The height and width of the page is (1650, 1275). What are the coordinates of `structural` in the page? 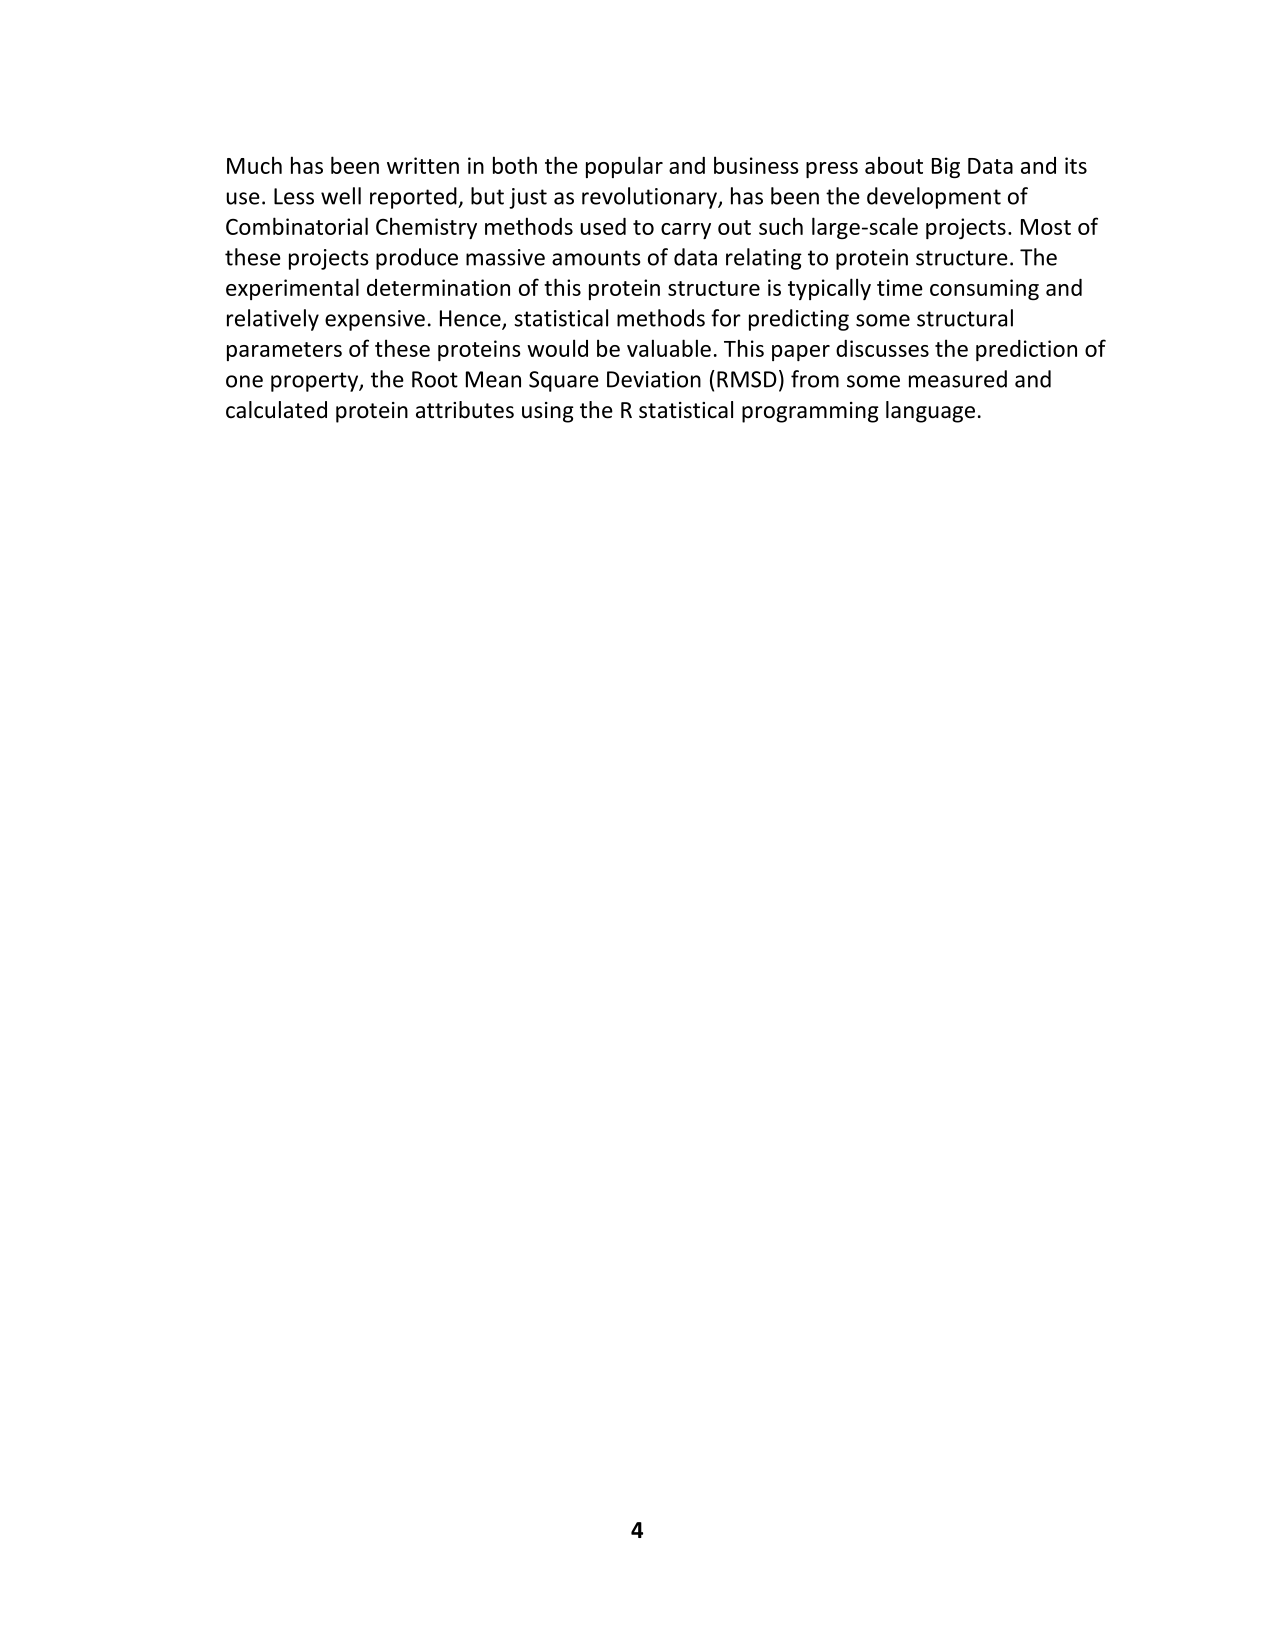 It's located at (965, 318).
